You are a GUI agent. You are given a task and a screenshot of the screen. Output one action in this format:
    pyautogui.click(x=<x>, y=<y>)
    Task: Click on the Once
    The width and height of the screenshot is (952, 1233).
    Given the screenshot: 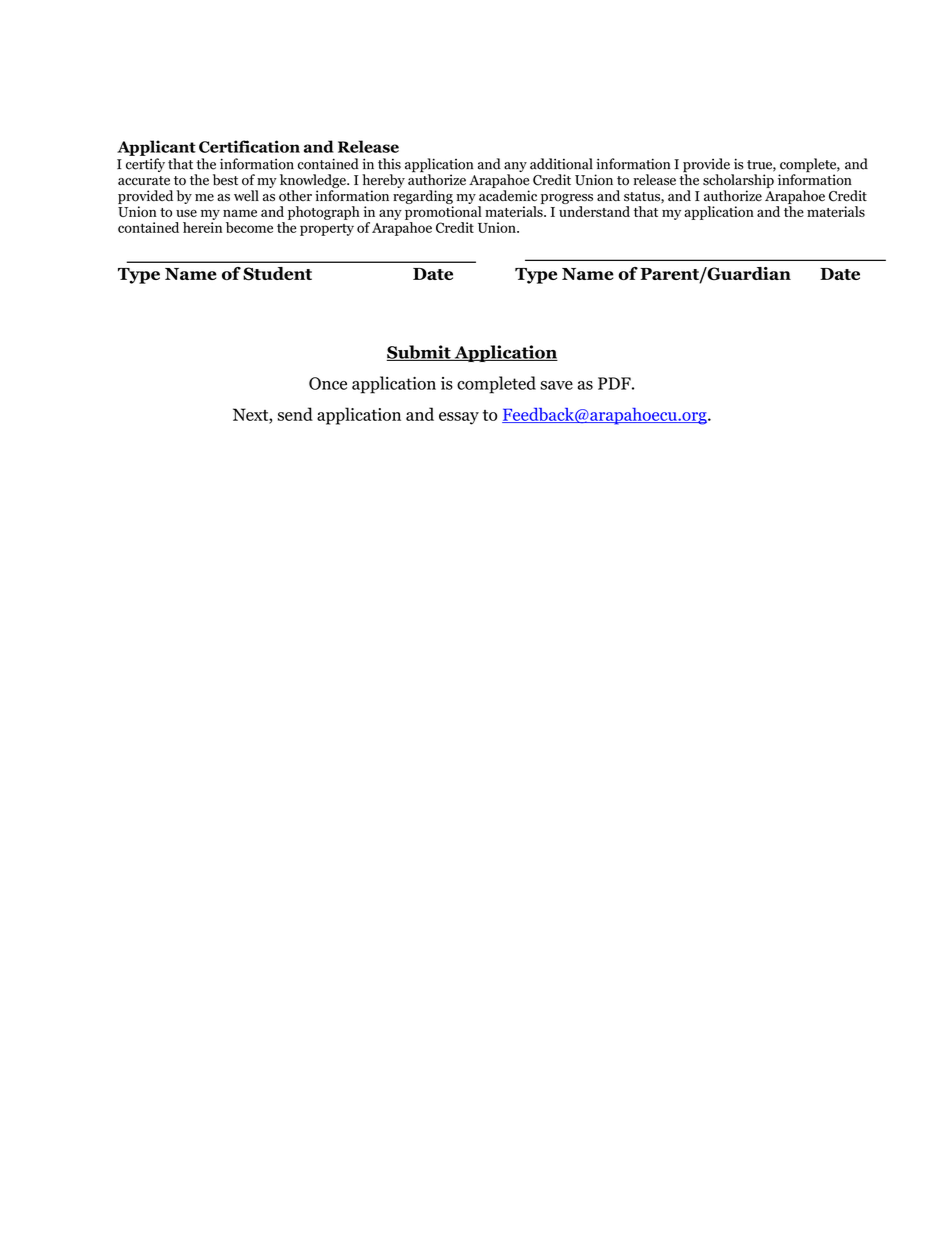 What is the action you would take?
    pyautogui.click(x=328, y=383)
